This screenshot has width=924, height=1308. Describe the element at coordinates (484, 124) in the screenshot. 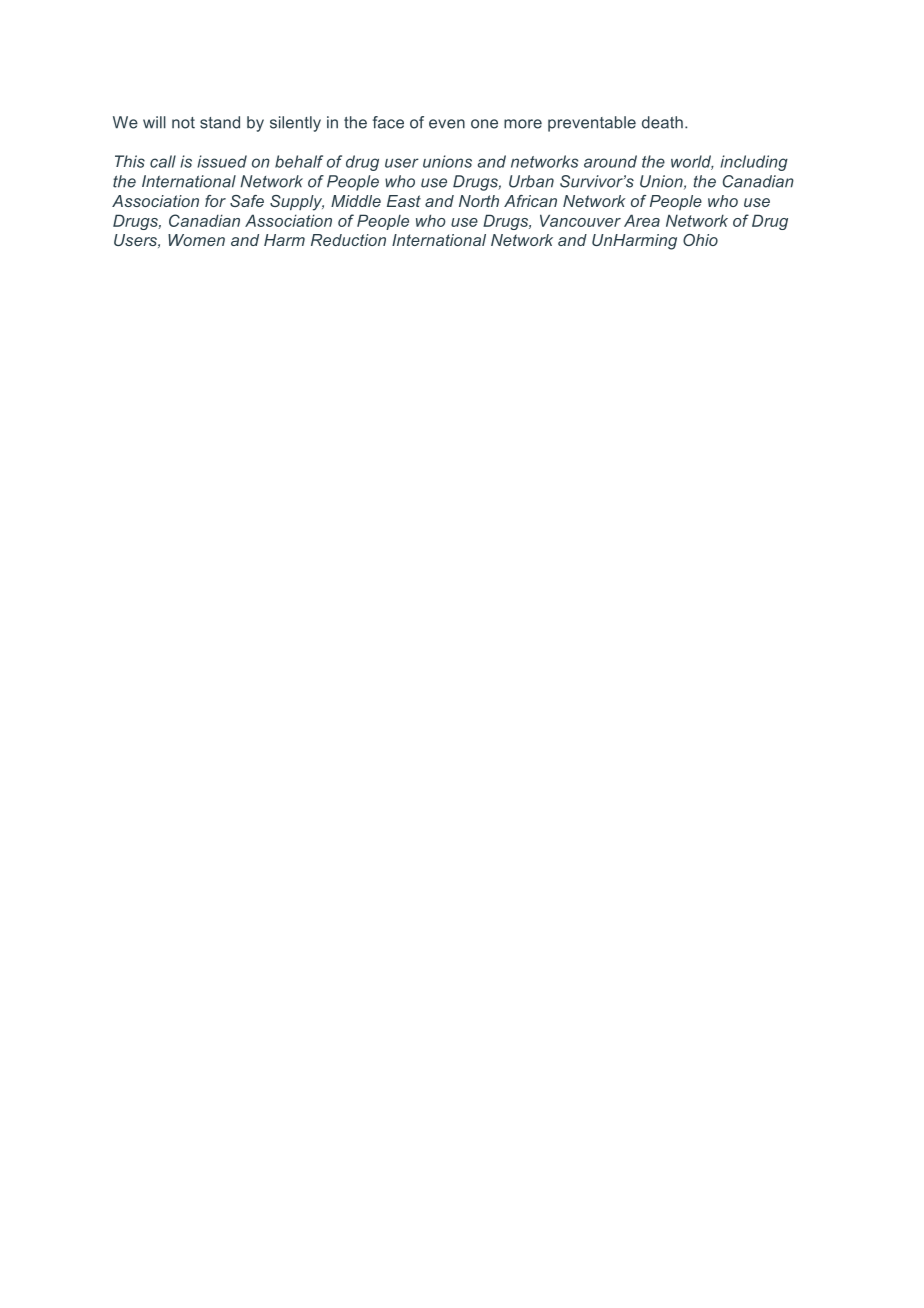

I see `one` at that location.
